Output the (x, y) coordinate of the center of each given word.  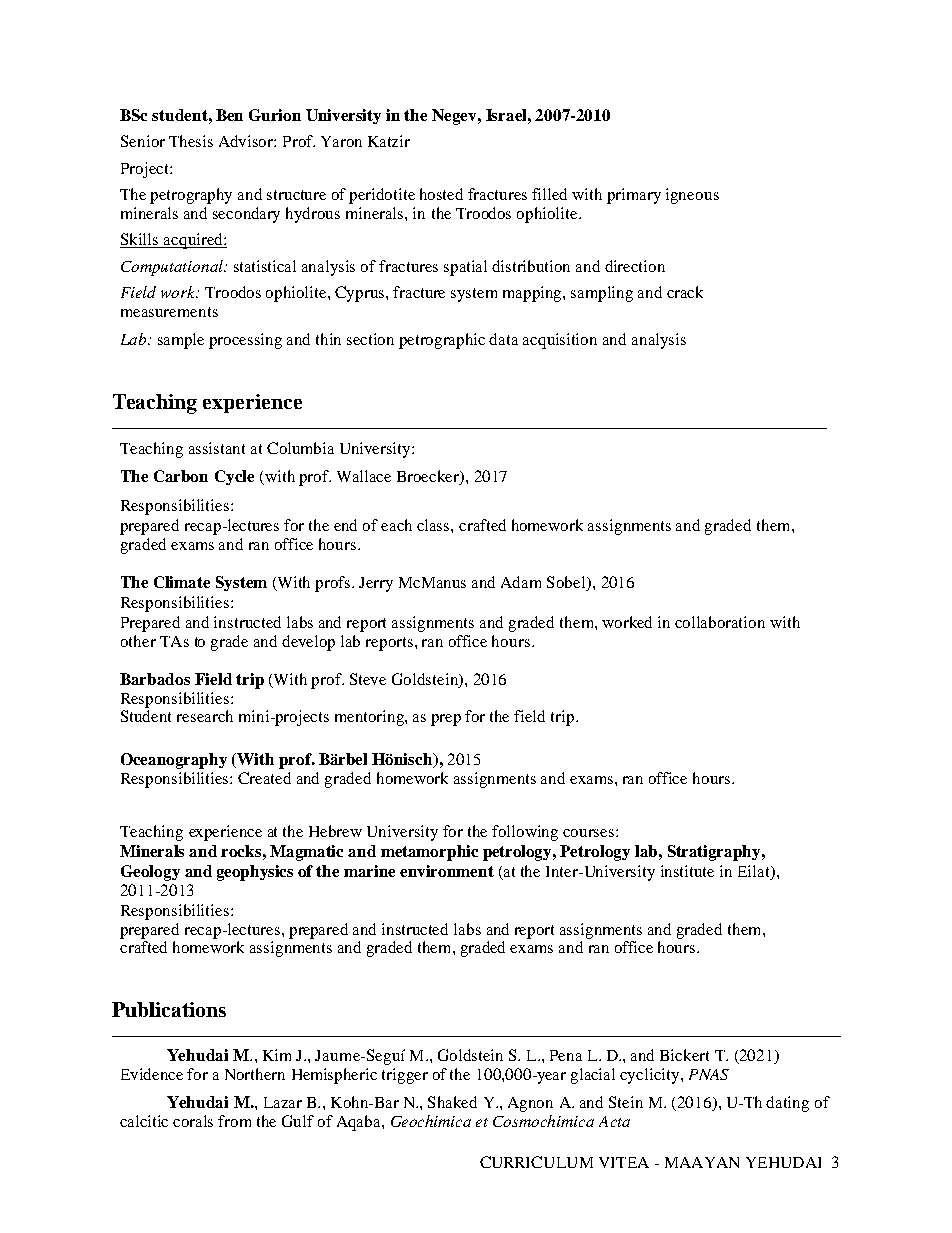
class (434, 525)
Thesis (191, 141)
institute (687, 871)
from (234, 1121)
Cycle (234, 477)
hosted (441, 194)
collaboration (720, 622)
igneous (692, 196)
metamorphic (429, 853)
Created (264, 778)
